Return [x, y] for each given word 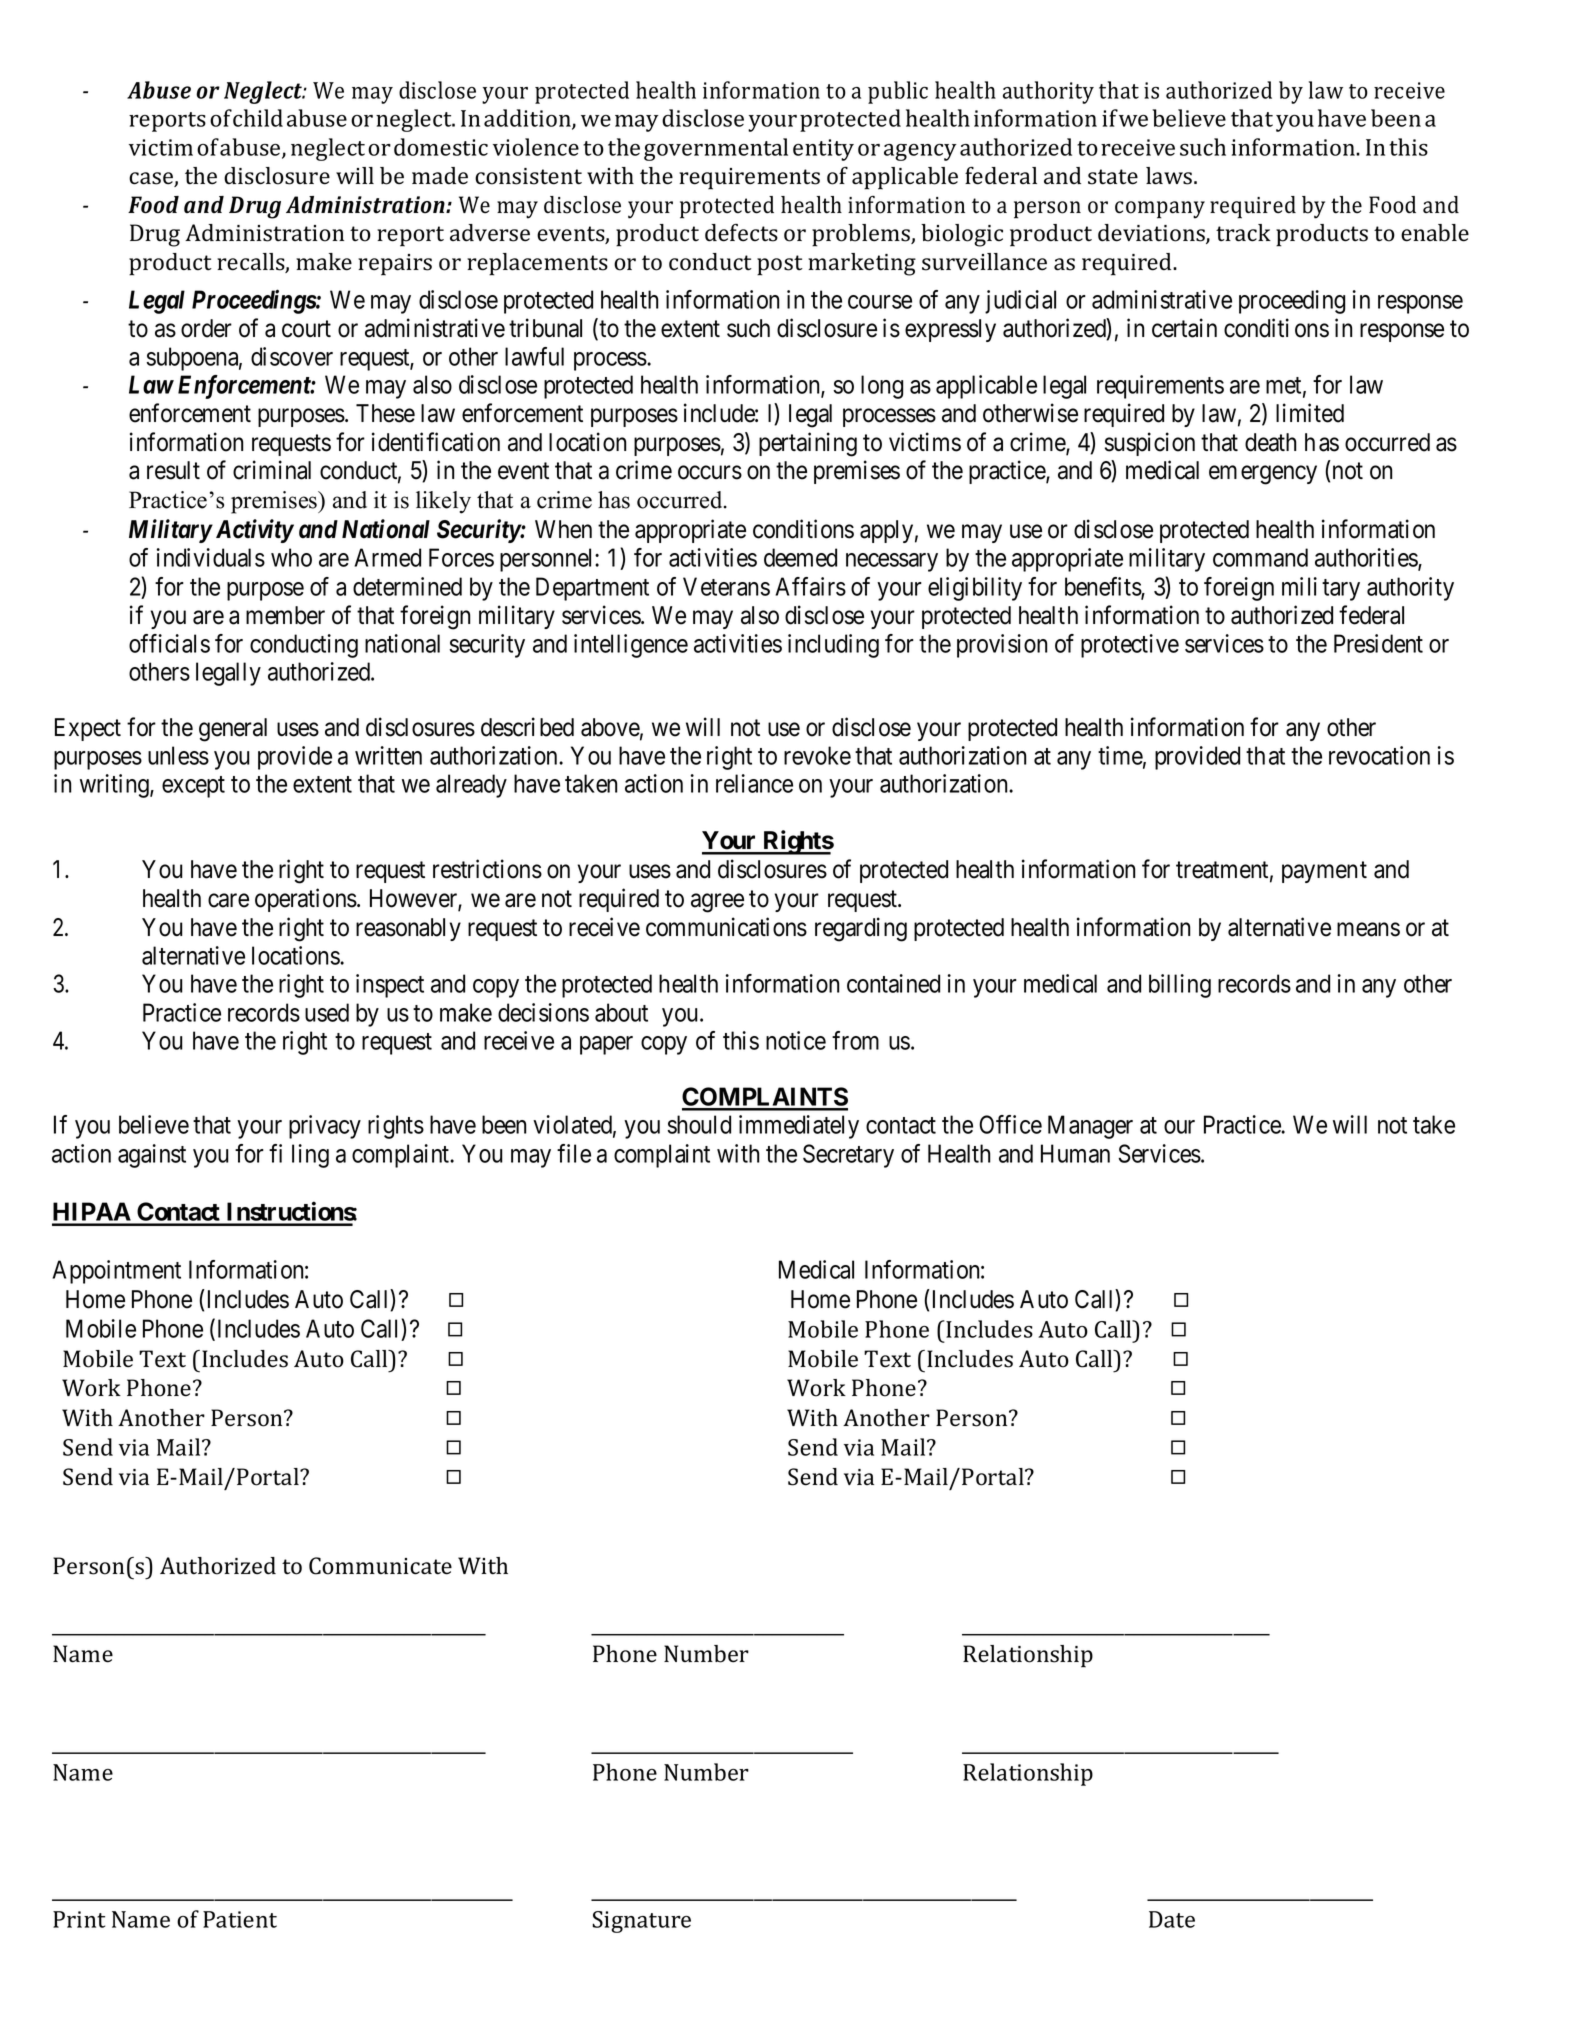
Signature [641, 1922]
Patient [240, 1919]
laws [1170, 176]
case [152, 179]
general [233, 730]
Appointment [116, 1272]
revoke [817, 755]
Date [1172, 1919]
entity [823, 150]
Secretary [848, 1156]
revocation [1379, 755]
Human [1075, 1153]
